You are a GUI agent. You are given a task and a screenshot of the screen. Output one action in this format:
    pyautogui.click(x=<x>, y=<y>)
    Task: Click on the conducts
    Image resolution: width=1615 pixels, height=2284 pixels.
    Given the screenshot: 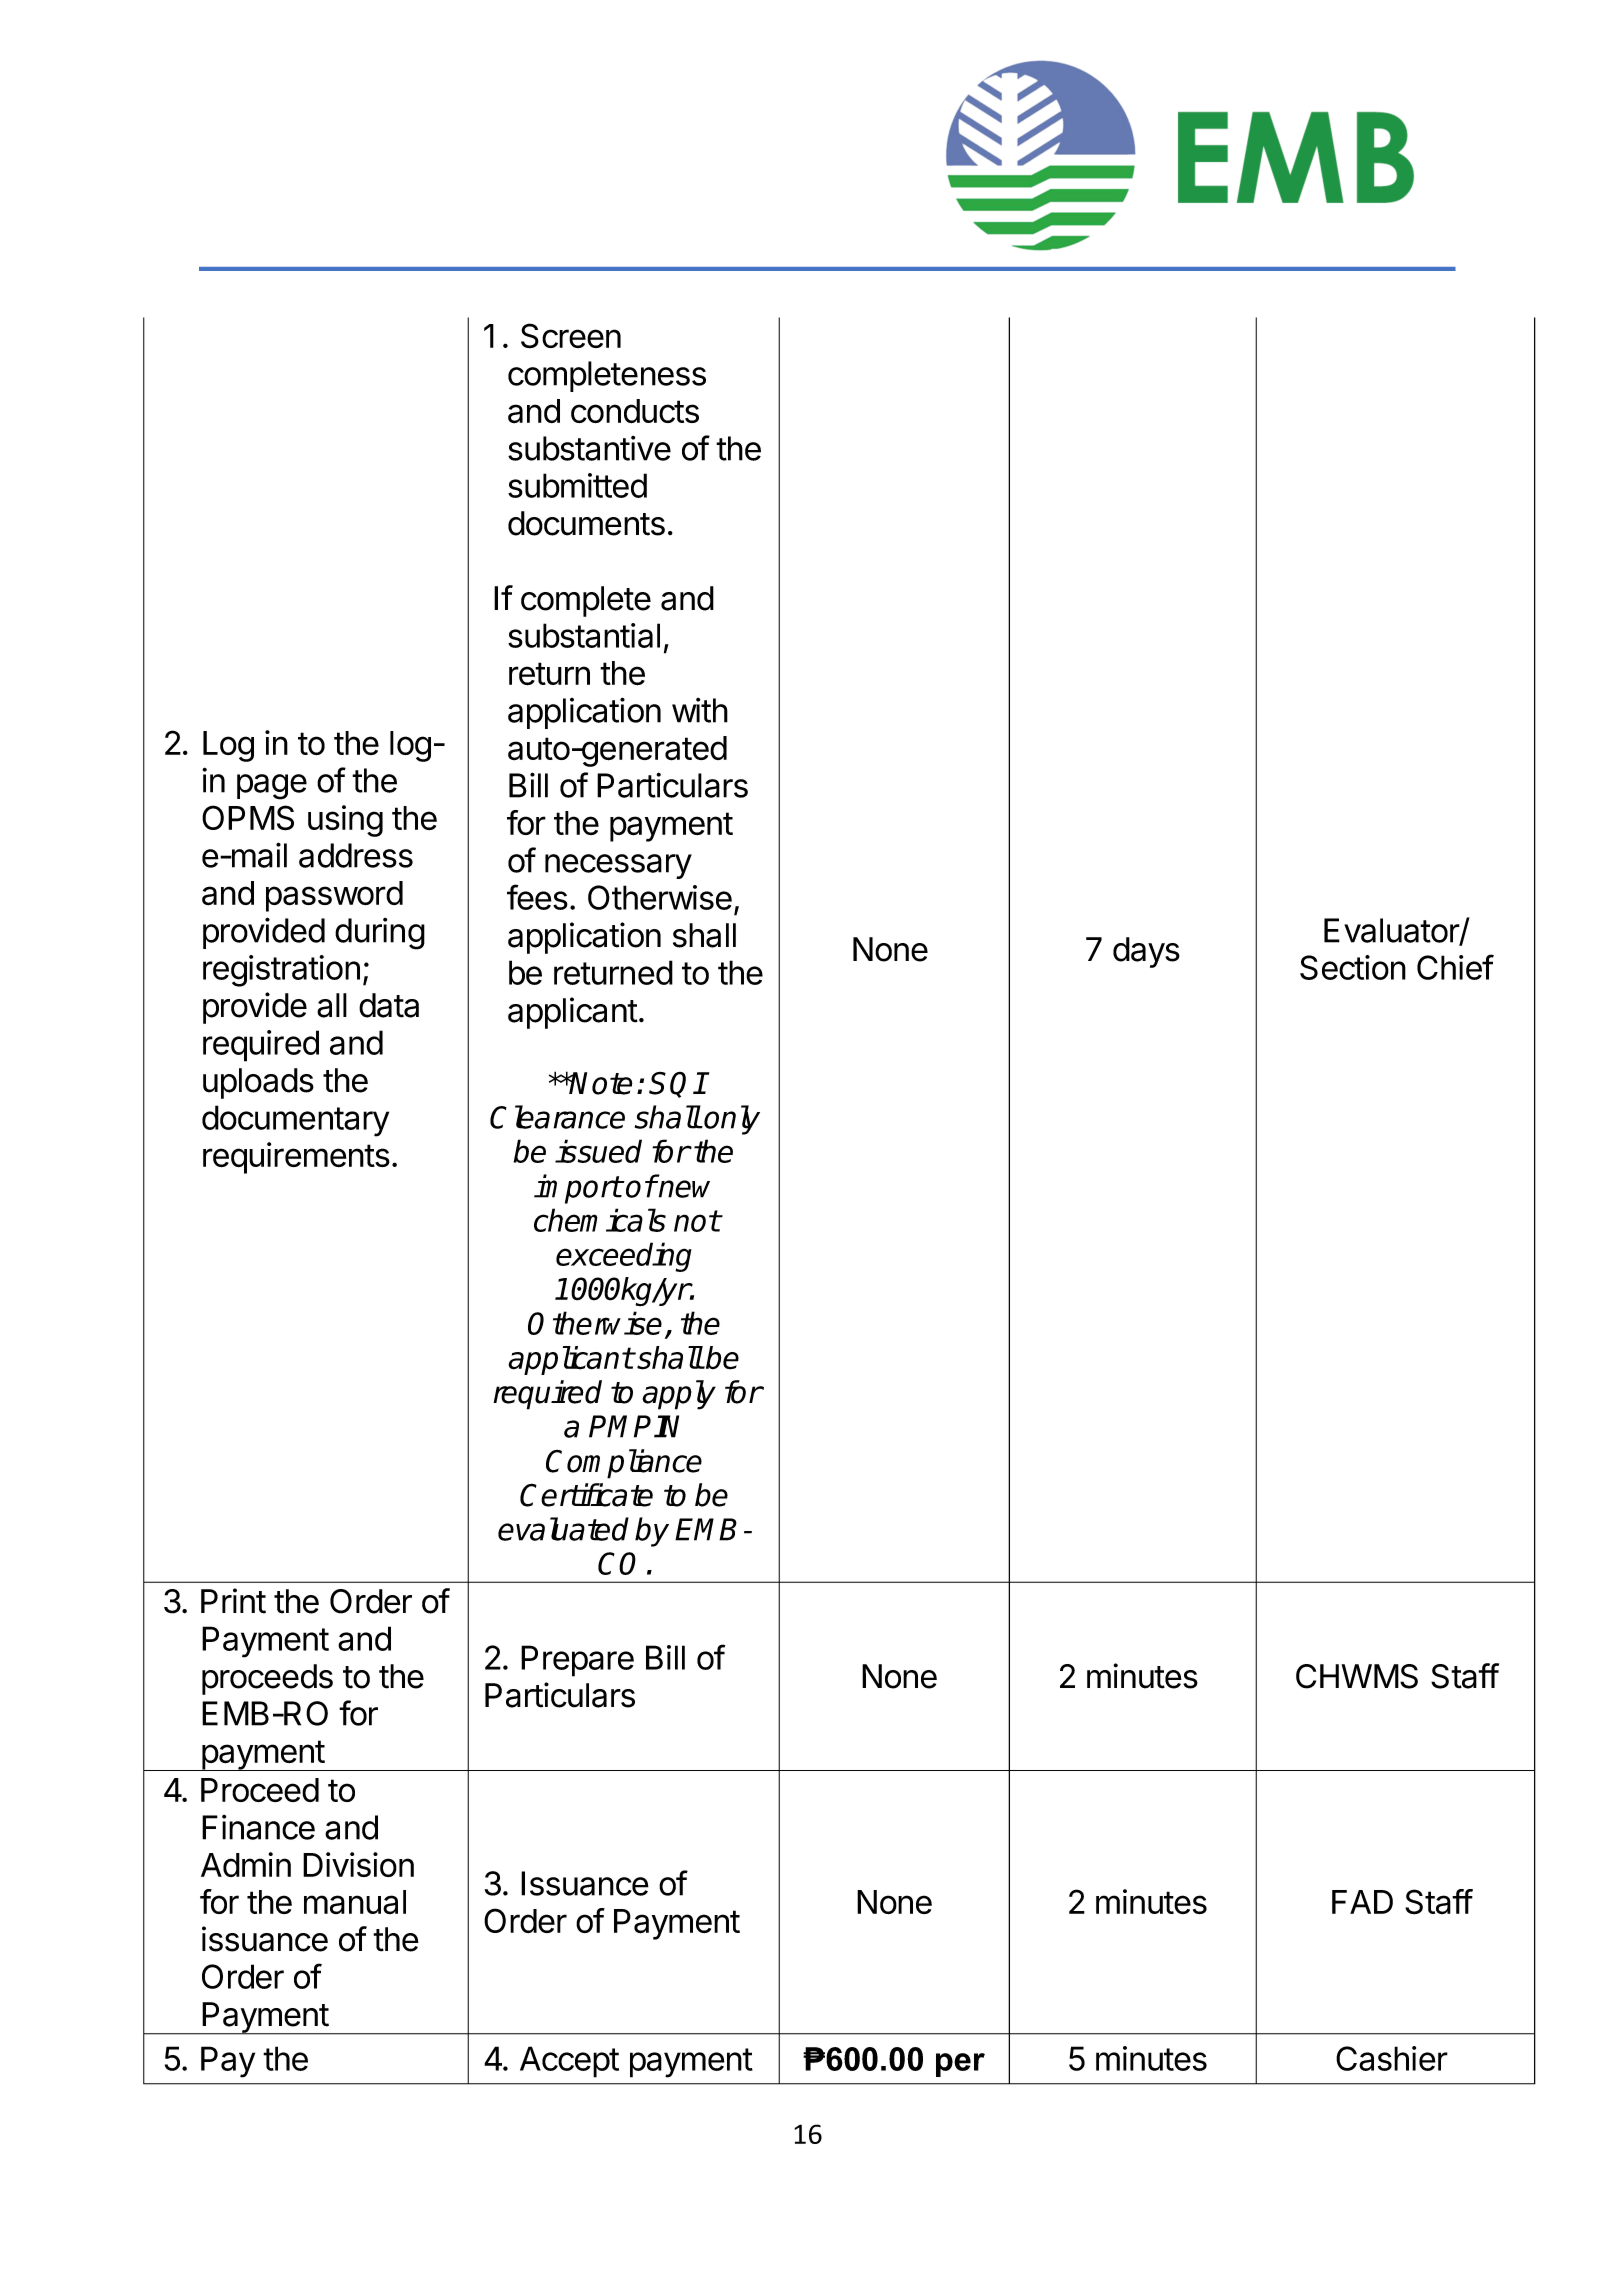 What is the action you would take?
    pyautogui.click(x=635, y=411)
